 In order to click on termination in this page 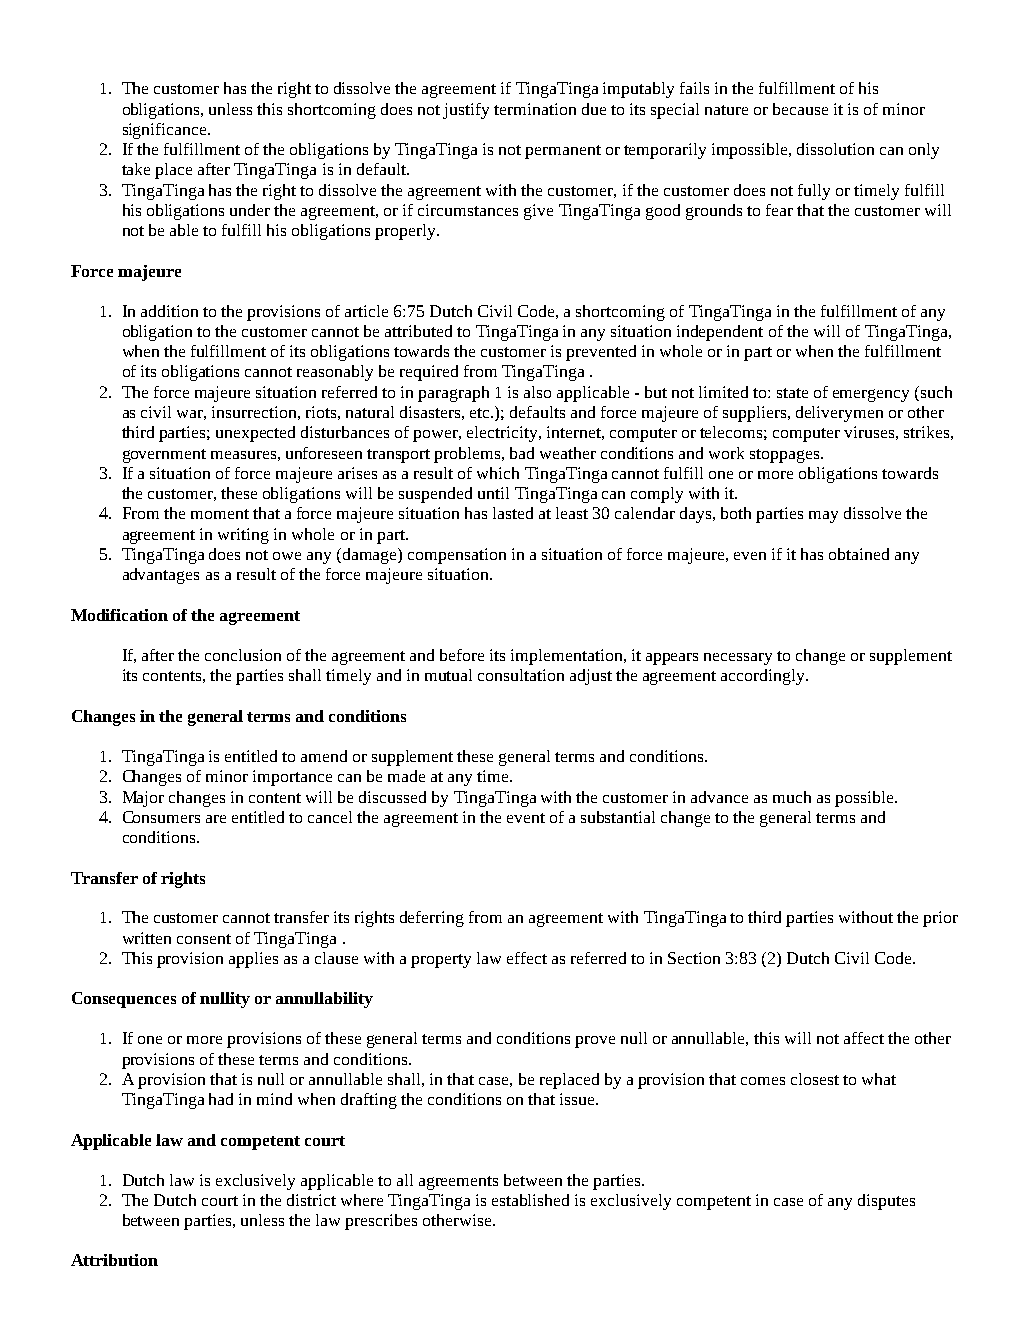, I will do `click(535, 109)`.
